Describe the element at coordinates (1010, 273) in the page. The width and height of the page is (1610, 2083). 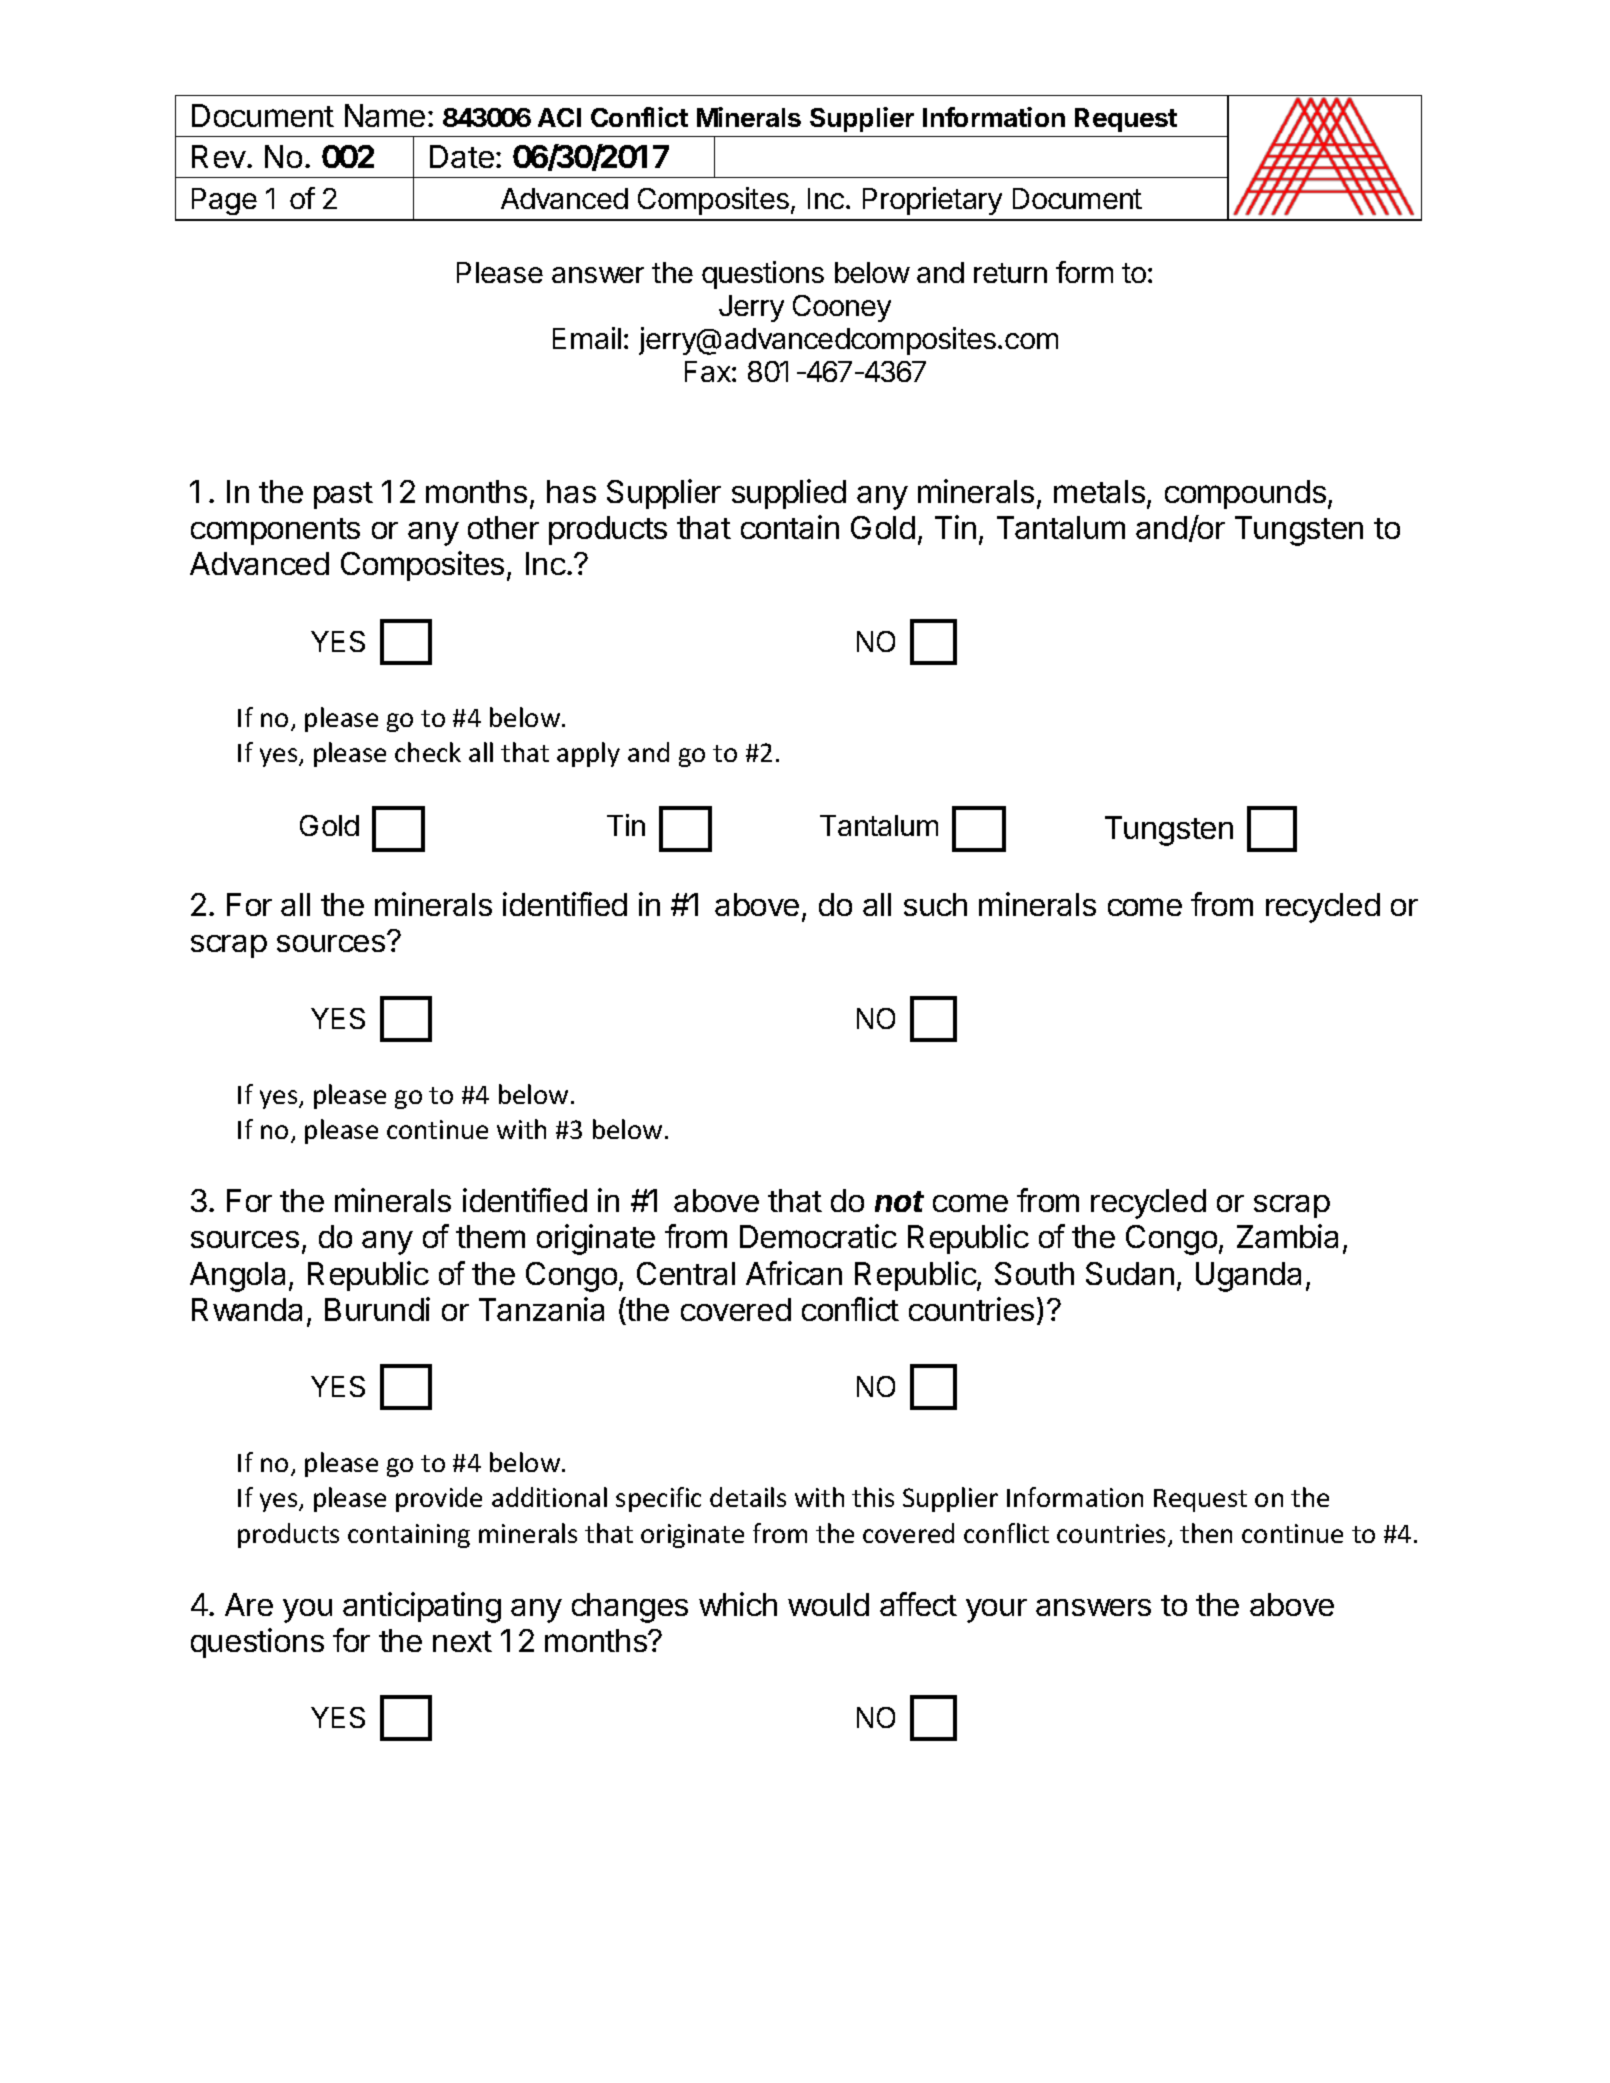
I see `return` at that location.
